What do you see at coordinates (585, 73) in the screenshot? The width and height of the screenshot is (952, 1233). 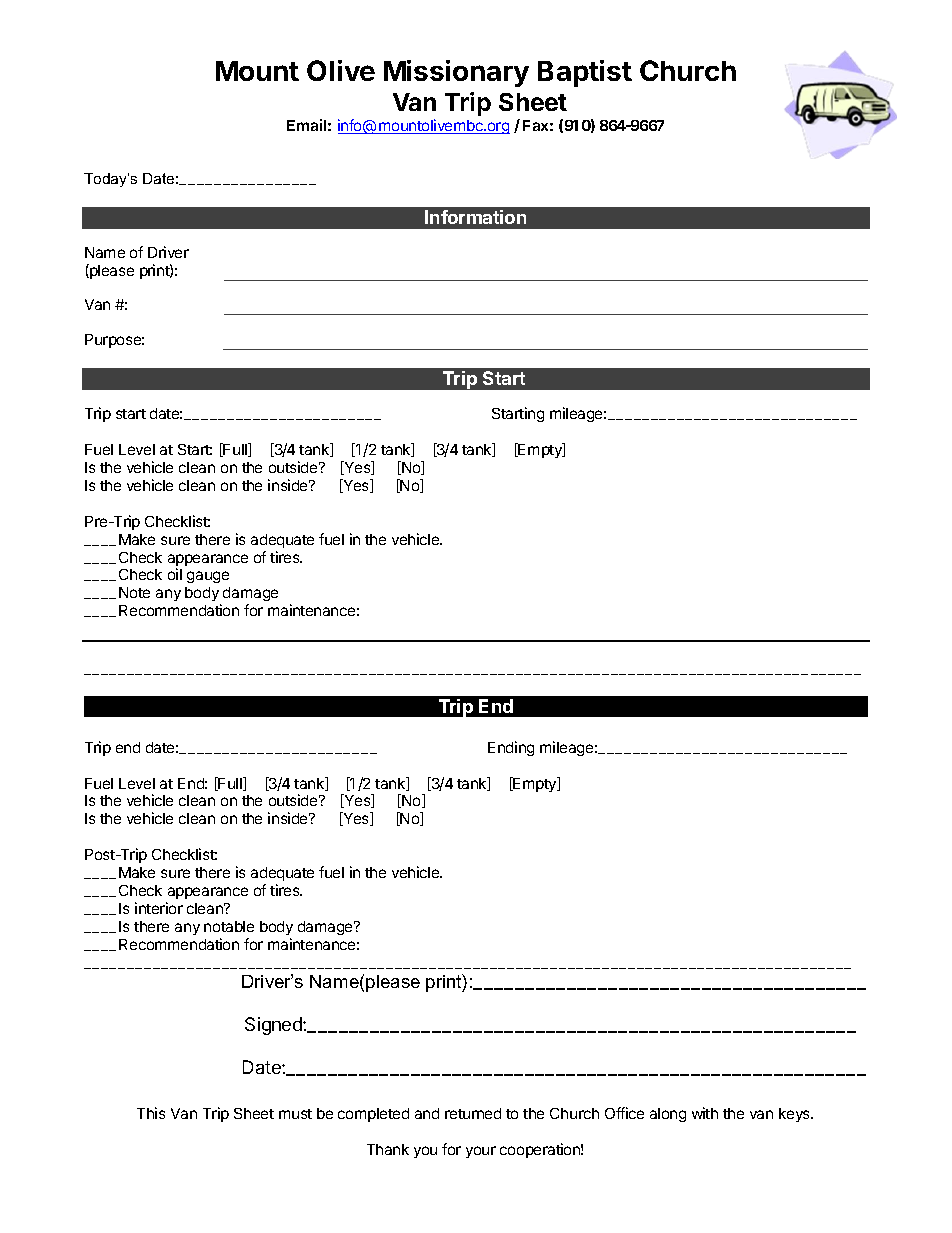 I see `Baptist` at bounding box center [585, 73].
